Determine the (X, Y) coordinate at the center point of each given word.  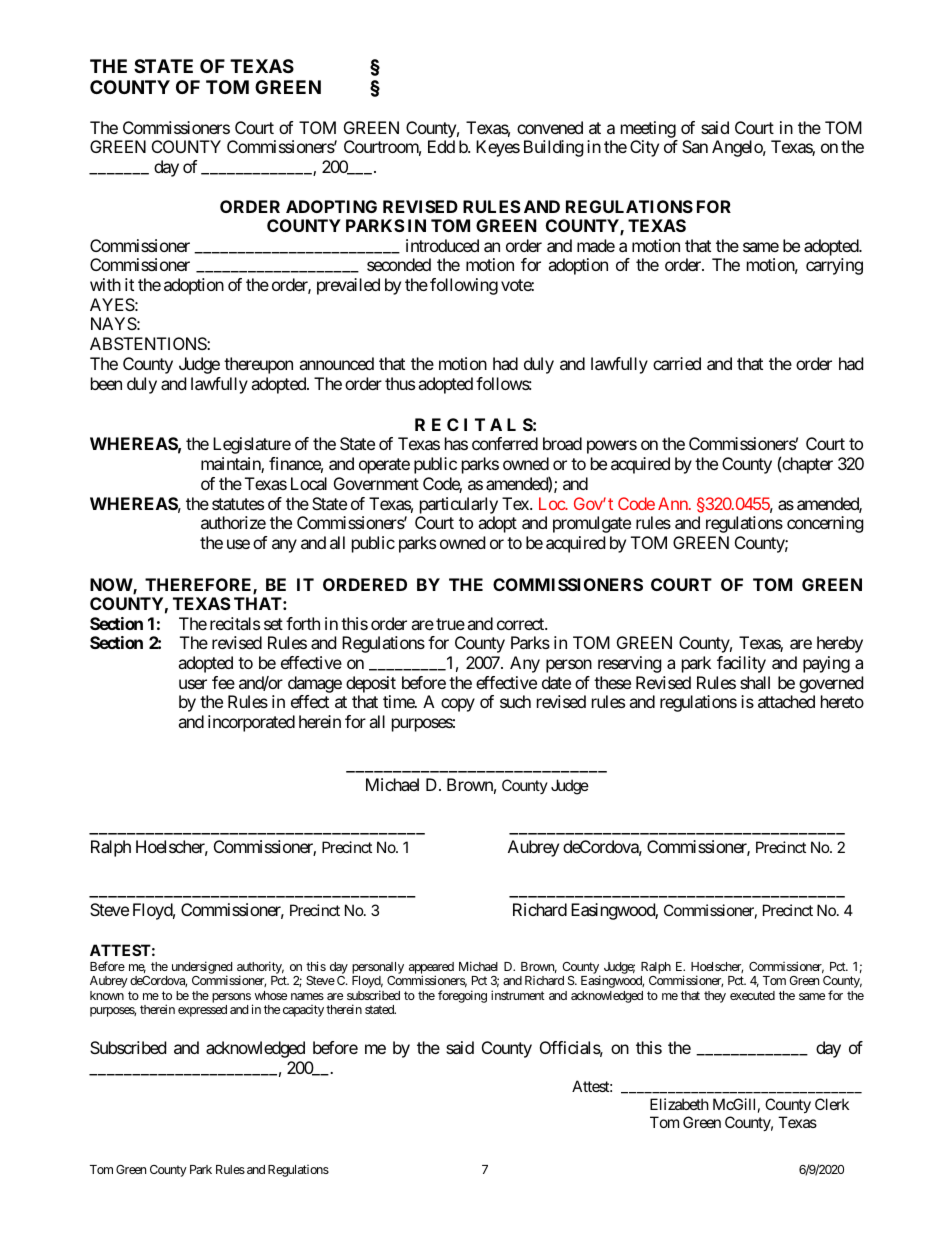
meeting (648, 129)
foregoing (462, 996)
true (450, 624)
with (105, 284)
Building (554, 148)
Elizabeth (679, 1104)
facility (741, 664)
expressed (202, 1011)
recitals (235, 623)
